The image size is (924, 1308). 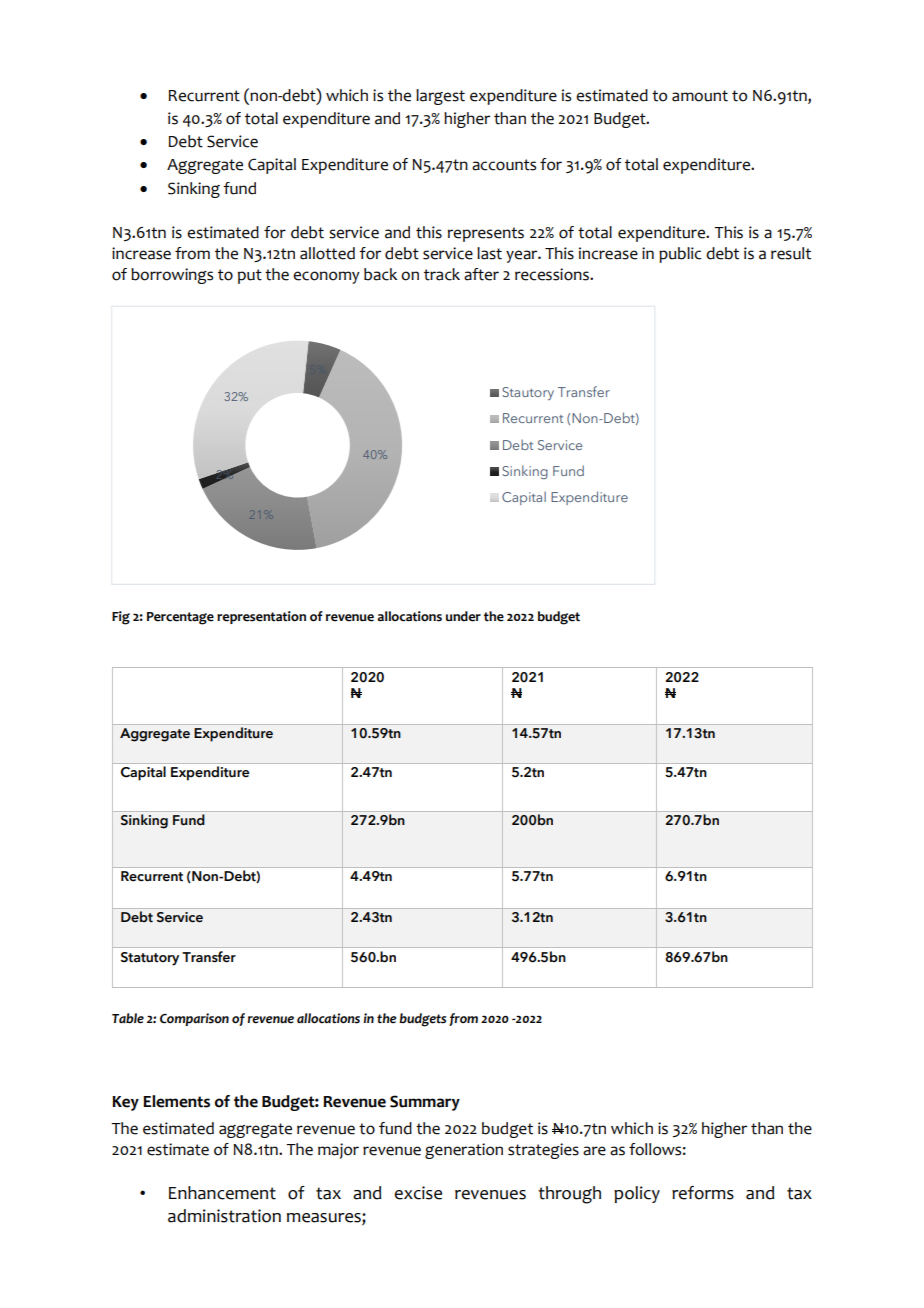 I want to click on Enhancement, so click(x=222, y=1193).
